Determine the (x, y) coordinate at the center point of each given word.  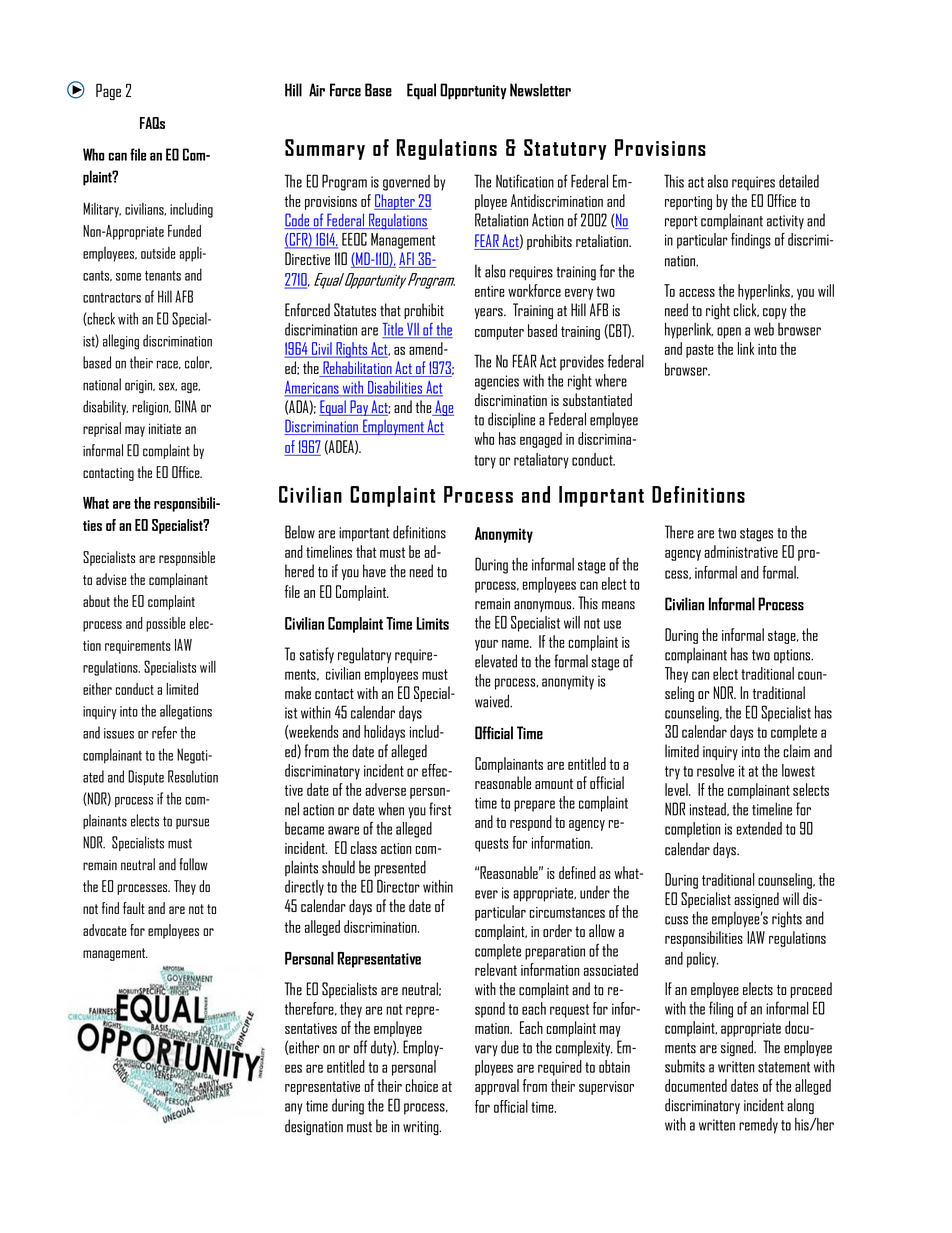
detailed (799, 181)
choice (421, 1085)
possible (165, 624)
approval (497, 1087)
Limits (433, 623)
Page (108, 91)
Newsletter (540, 90)
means (618, 605)
